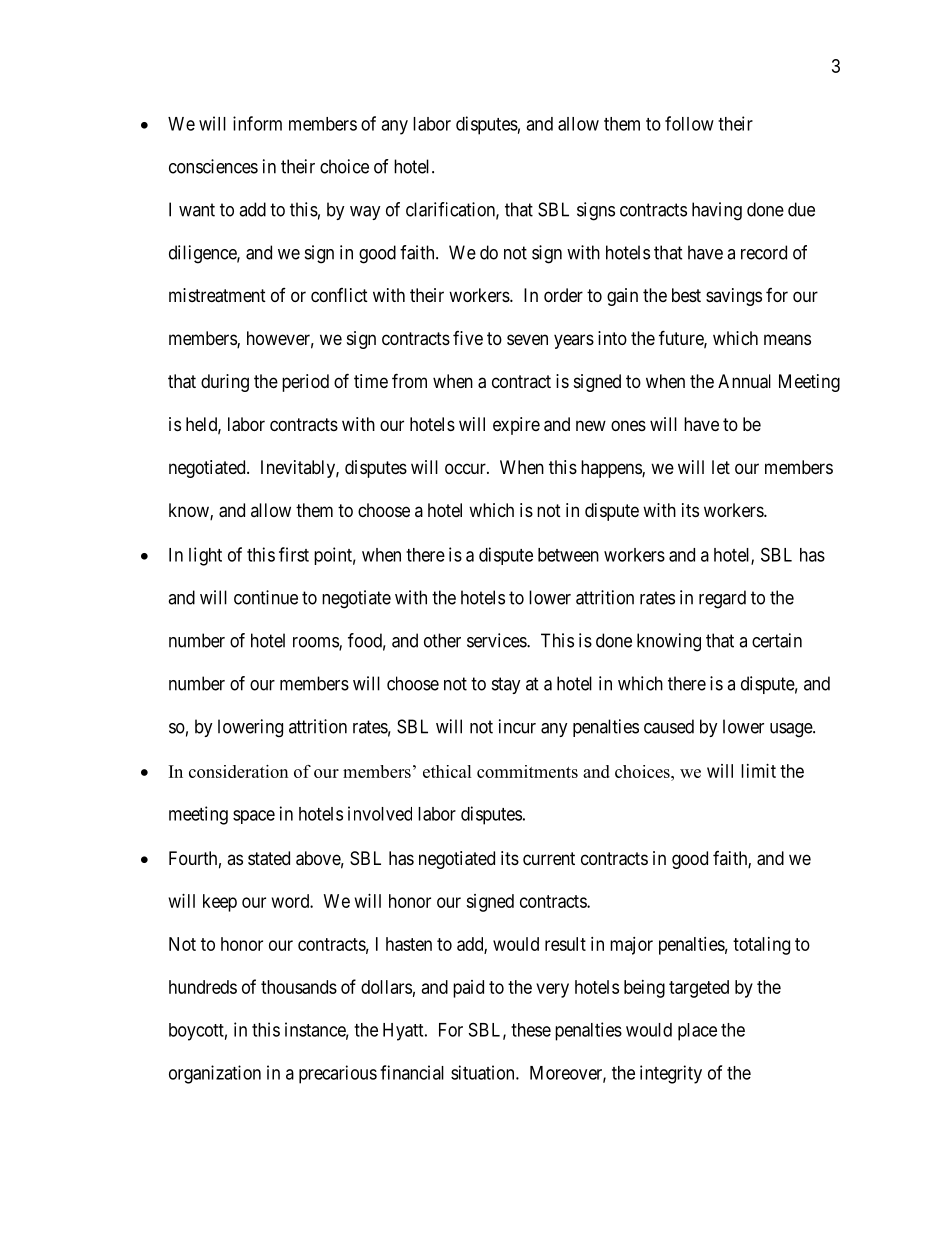 The width and height of the image is (952, 1233). Describe the element at coordinates (744, 381) in the image. I see `Annual` at that location.
